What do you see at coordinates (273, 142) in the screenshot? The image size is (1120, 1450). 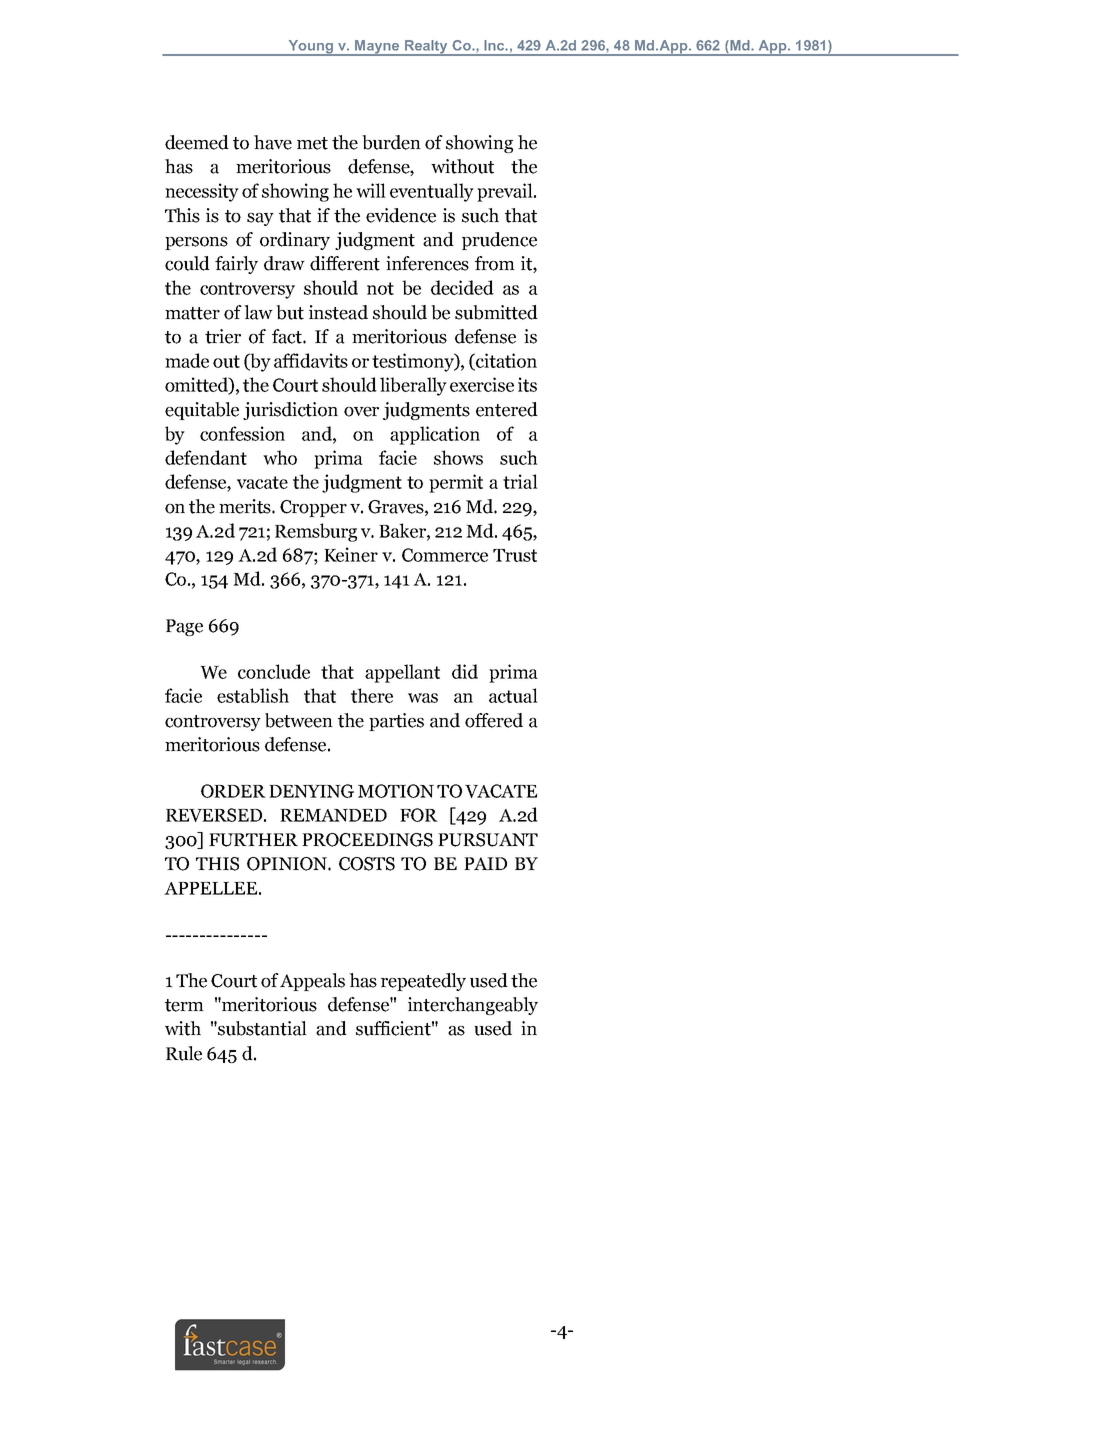 I see `have` at bounding box center [273, 142].
